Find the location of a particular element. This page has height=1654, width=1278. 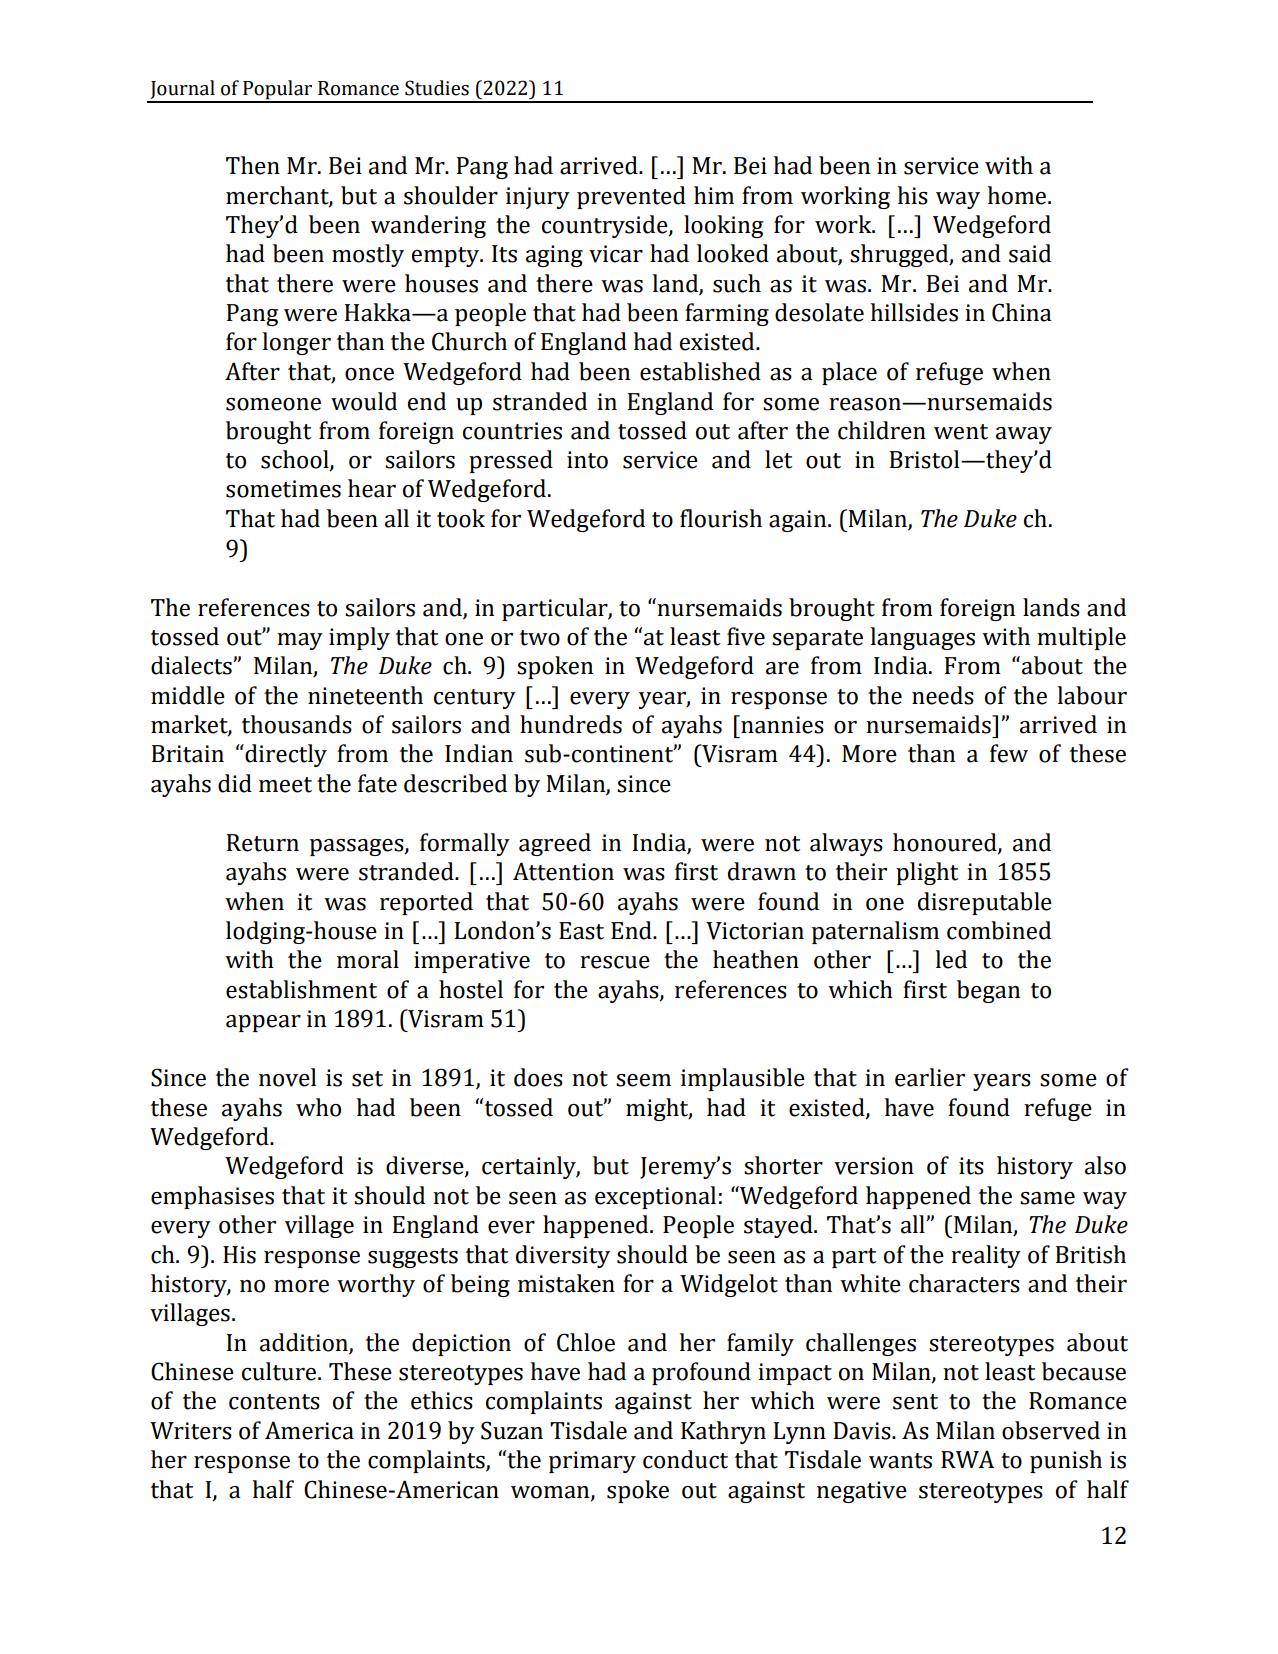

establishment is located at coordinates (301, 989).
